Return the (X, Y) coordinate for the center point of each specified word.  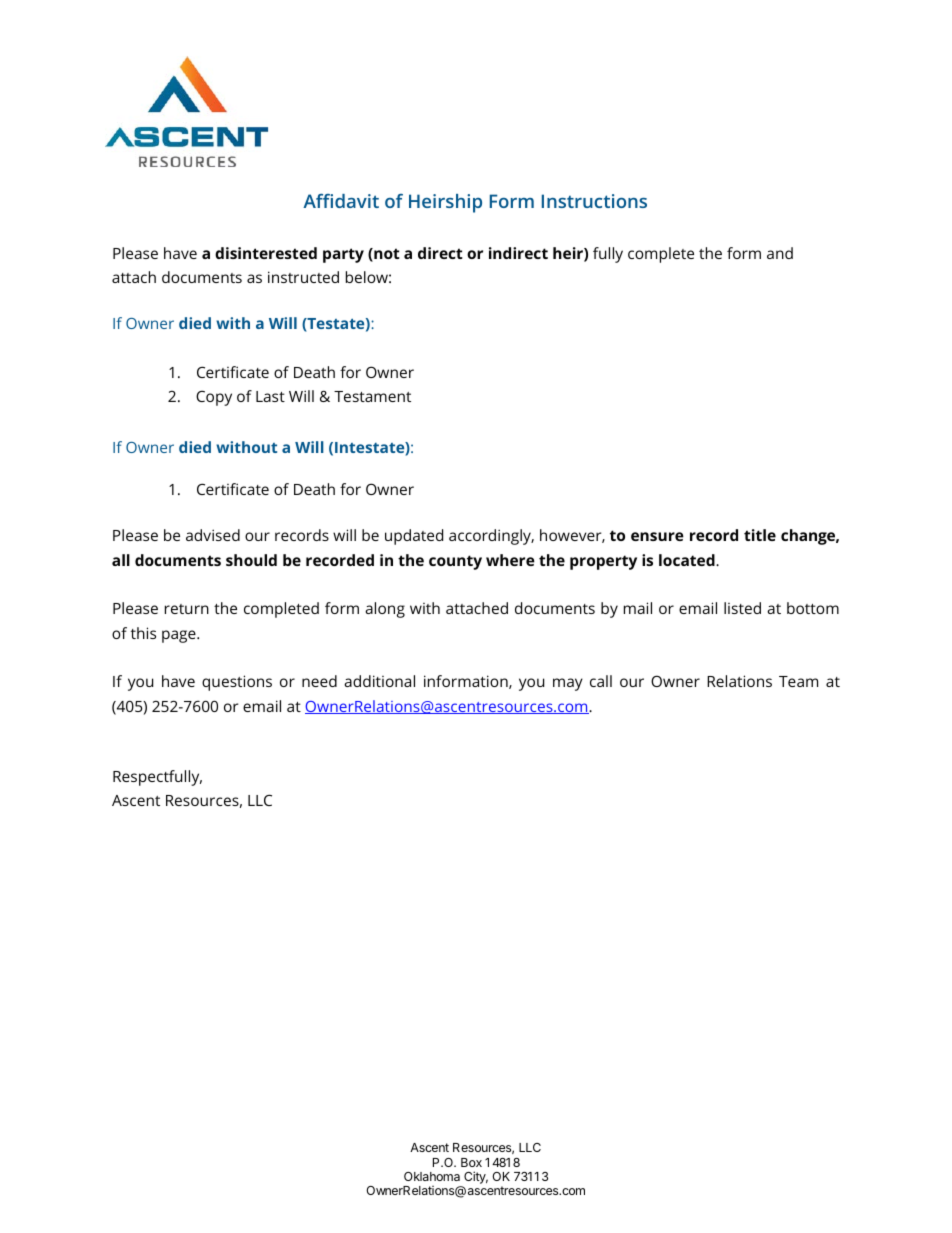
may (568, 684)
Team (798, 681)
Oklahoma (432, 1176)
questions (237, 683)
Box (471, 1162)
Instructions (594, 201)
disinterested (266, 253)
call (601, 681)
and (780, 253)
